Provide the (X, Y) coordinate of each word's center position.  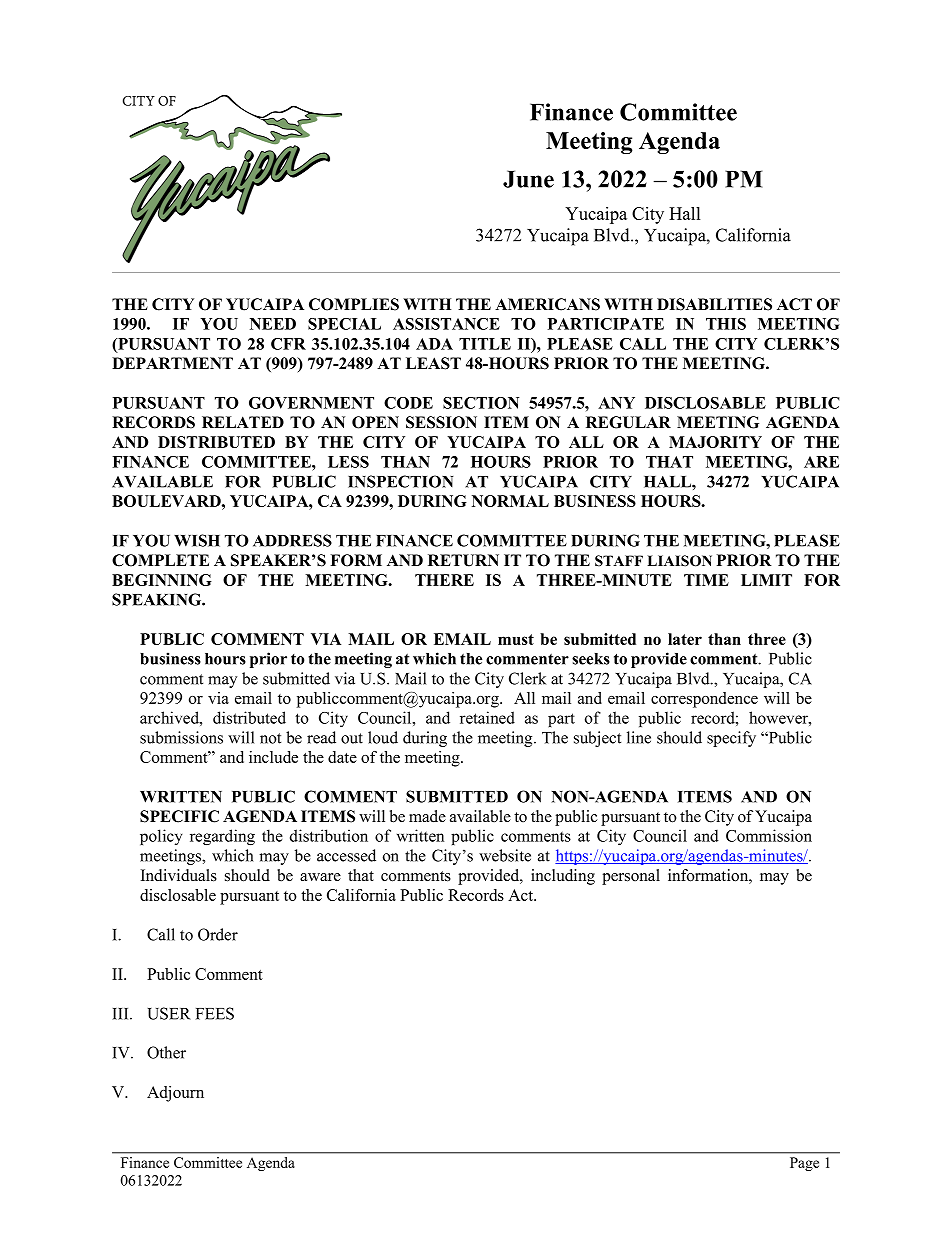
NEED (273, 324)
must (516, 639)
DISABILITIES (714, 304)
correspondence (704, 700)
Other (166, 1052)
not (270, 738)
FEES (215, 1013)
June (528, 179)
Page (804, 1164)
